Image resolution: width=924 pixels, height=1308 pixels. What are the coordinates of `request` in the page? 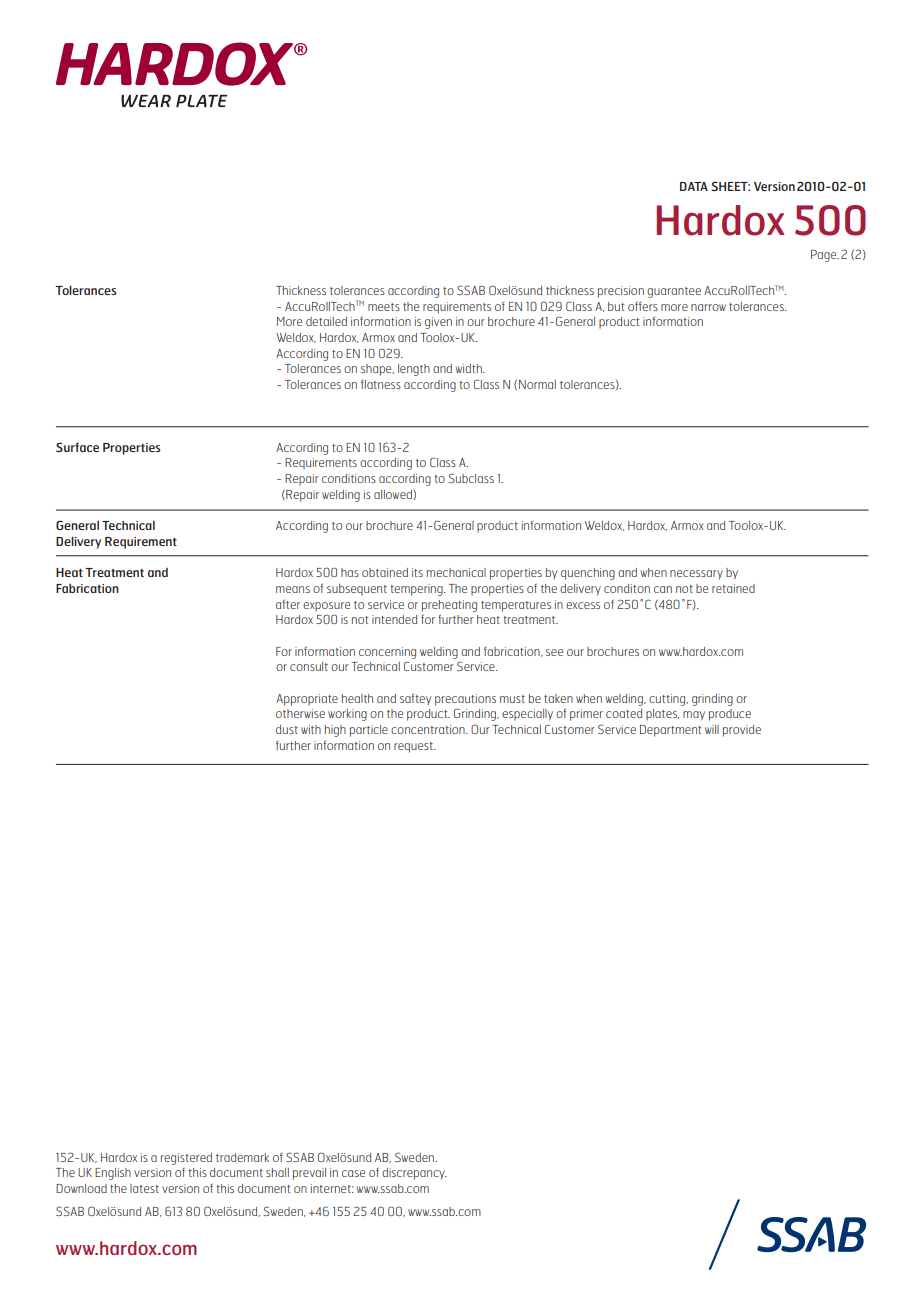 It's located at (415, 747).
